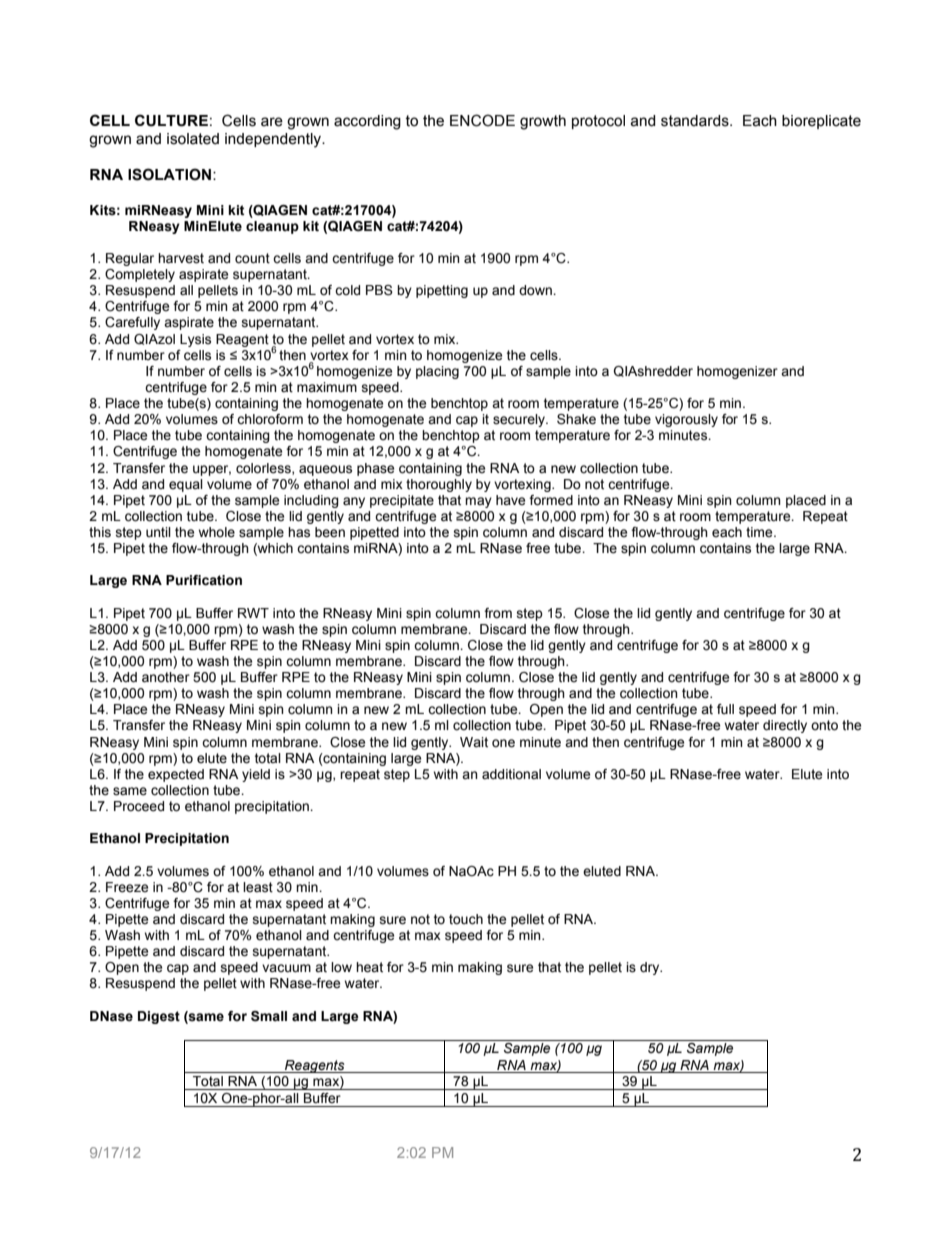 The width and height of the document is (952, 1233). Describe the element at coordinates (270, 419) in the document. I see `chloroform` at that location.
